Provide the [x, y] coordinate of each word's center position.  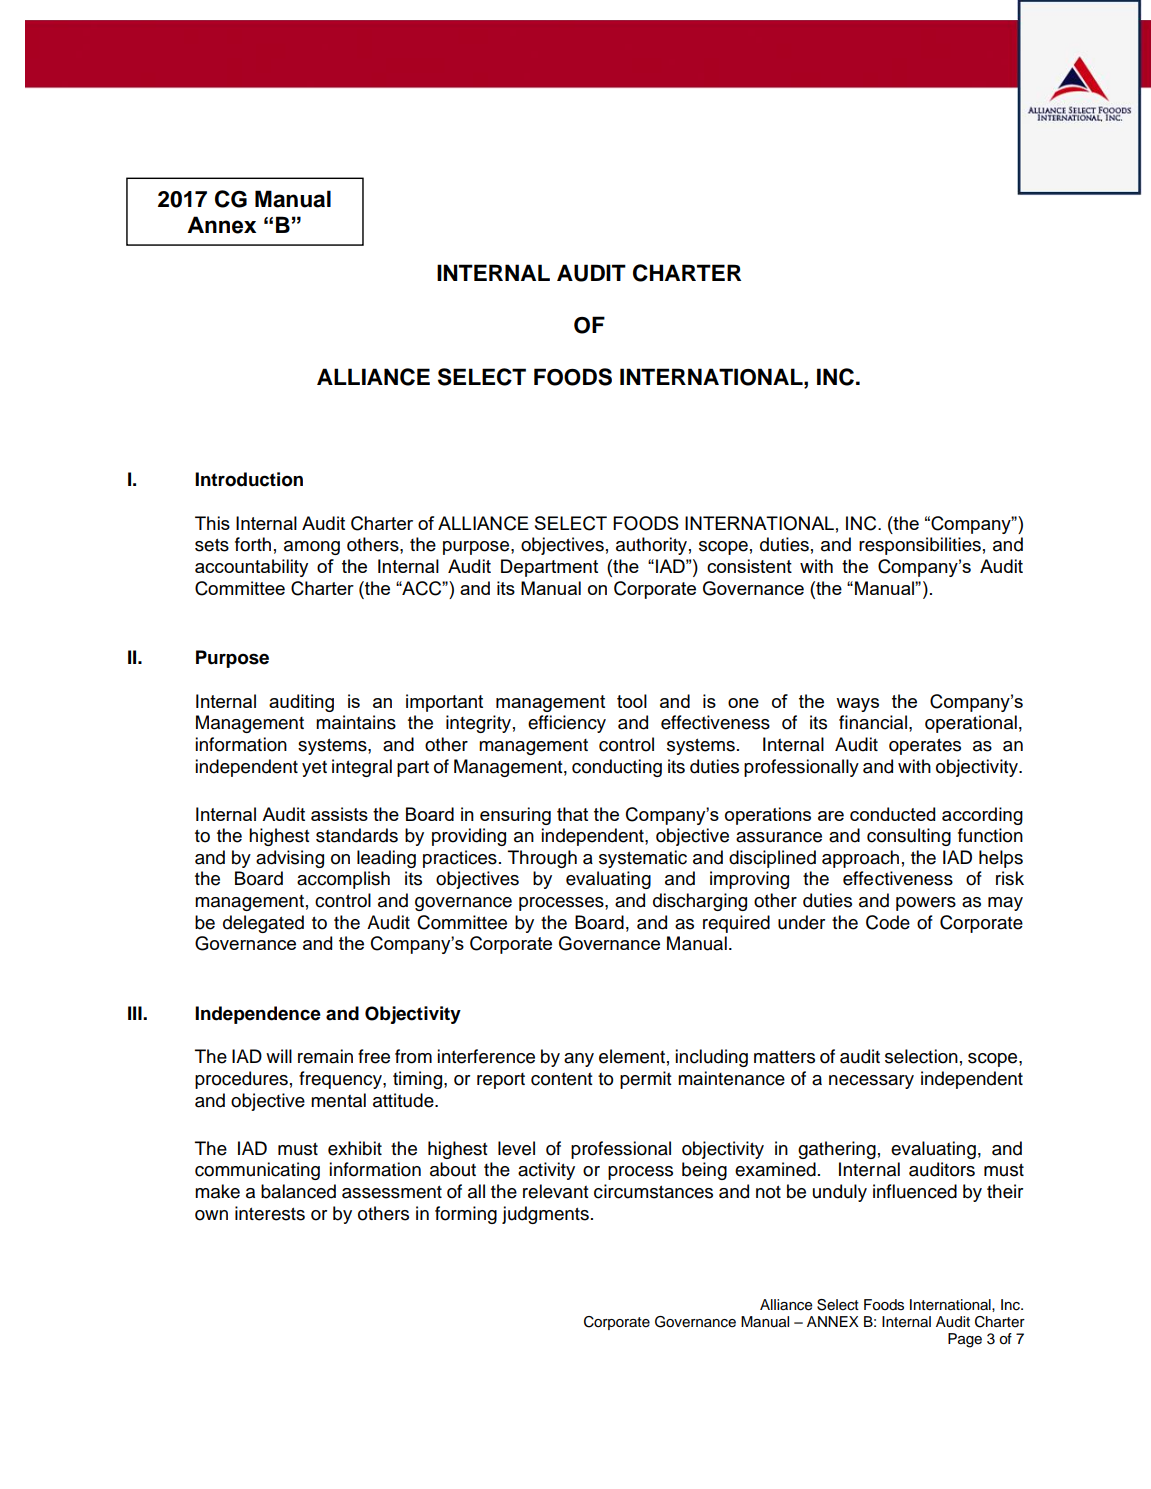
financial [873, 722]
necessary [871, 1082]
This [212, 523]
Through [542, 859]
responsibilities [920, 546]
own [211, 1215]
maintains [356, 722]
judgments [545, 1215]
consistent [749, 566]
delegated [263, 924]
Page [965, 1340]
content [562, 1079]
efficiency [567, 724]
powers [926, 904]
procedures [241, 1080]
